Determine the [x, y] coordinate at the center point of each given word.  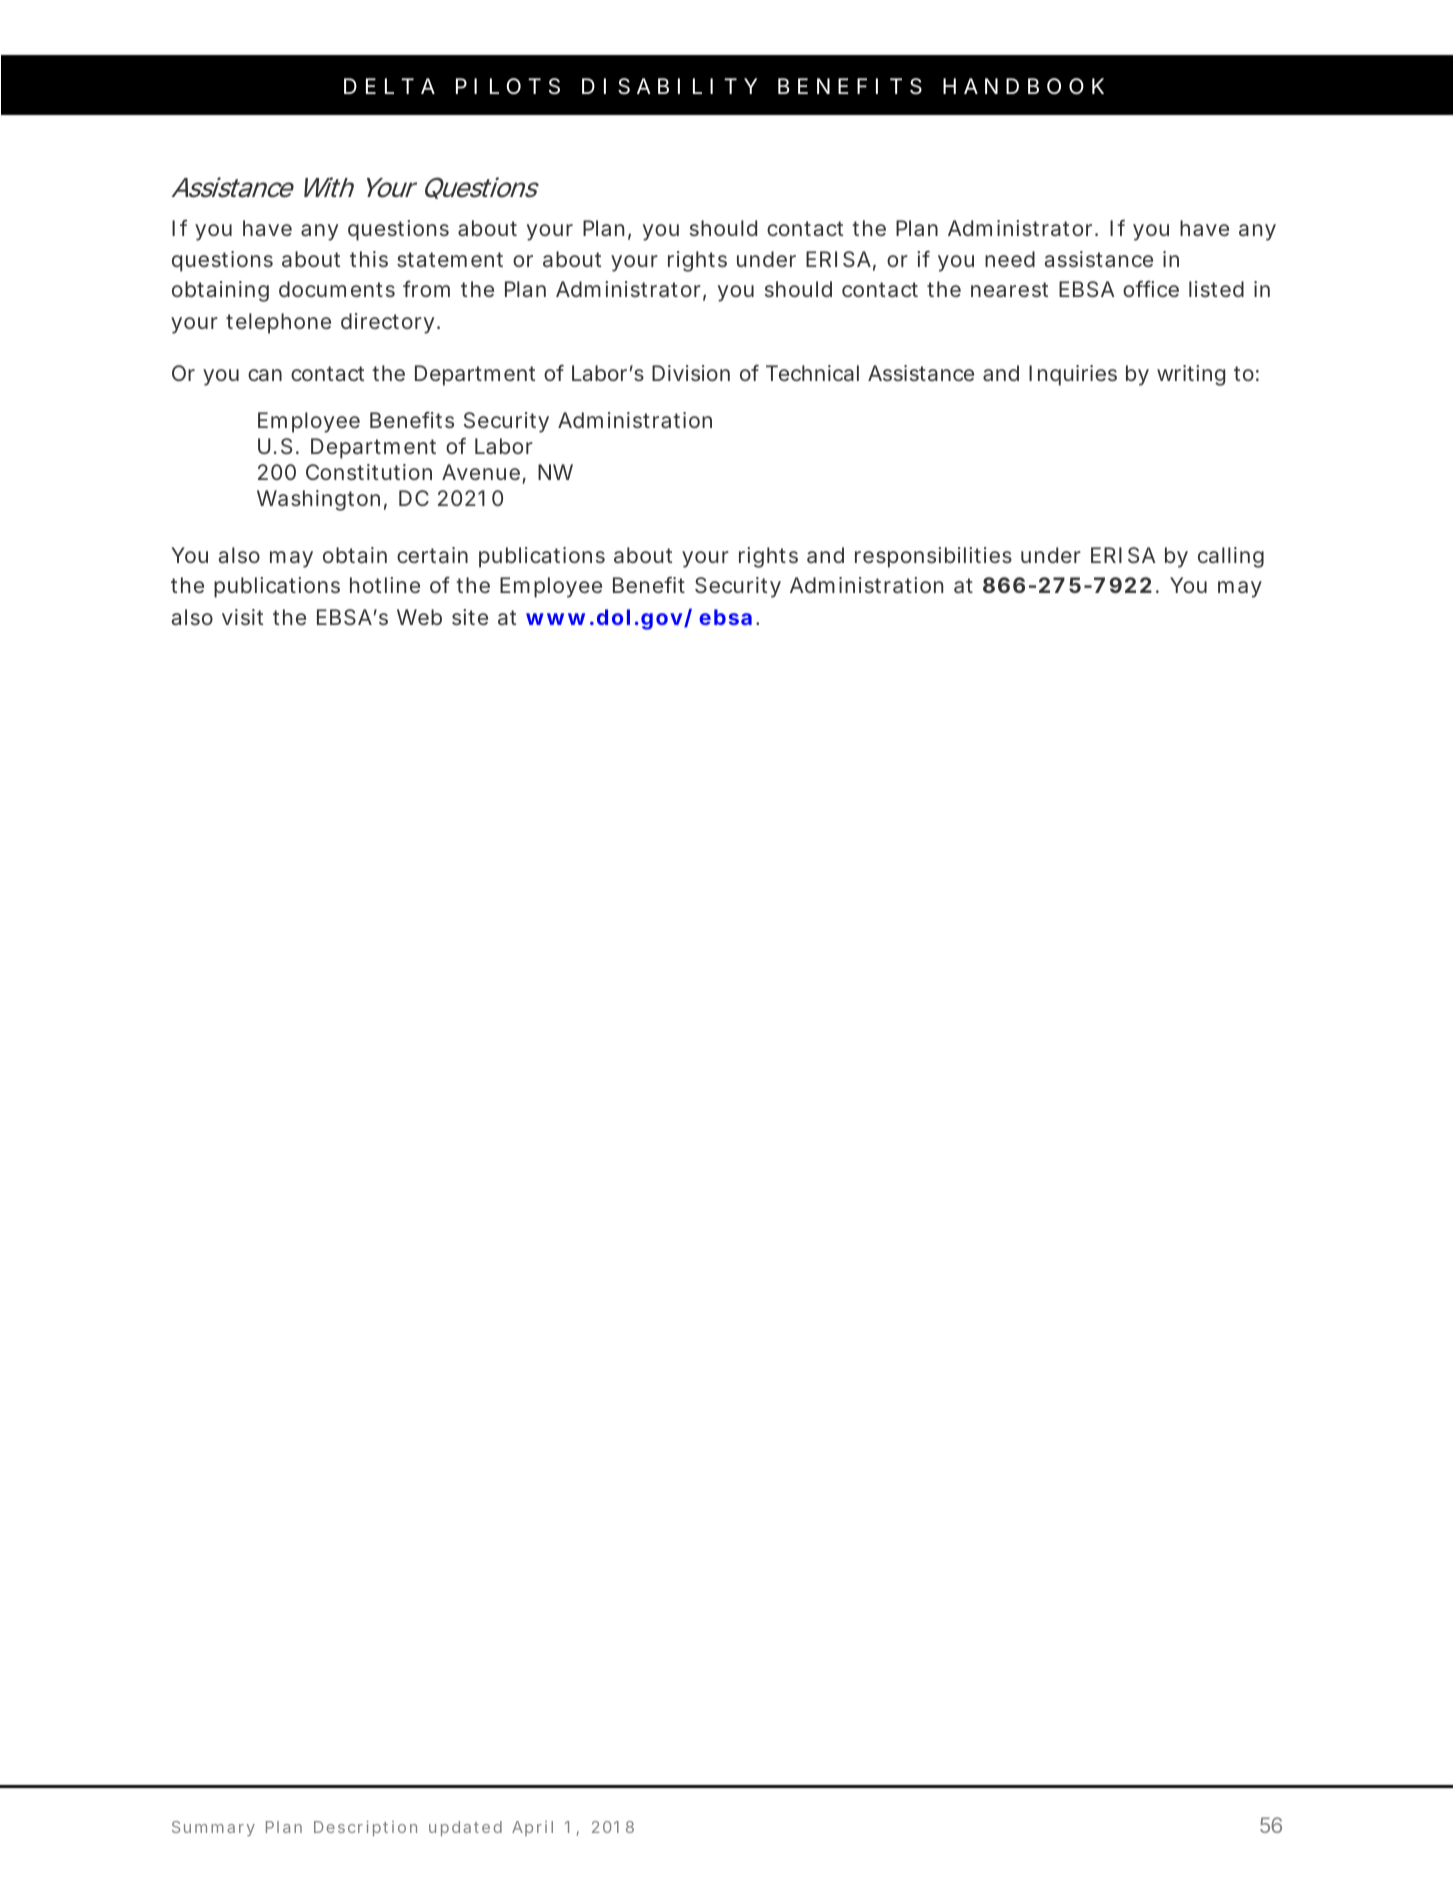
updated [465, 1828]
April [532, 1828]
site [470, 617]
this [369, 259]
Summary [213, 1829]
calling [1231, 557]
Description [365, 1828]
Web [419, 617]
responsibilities [933, 557]
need [1010, 259]
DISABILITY [669, 86]
